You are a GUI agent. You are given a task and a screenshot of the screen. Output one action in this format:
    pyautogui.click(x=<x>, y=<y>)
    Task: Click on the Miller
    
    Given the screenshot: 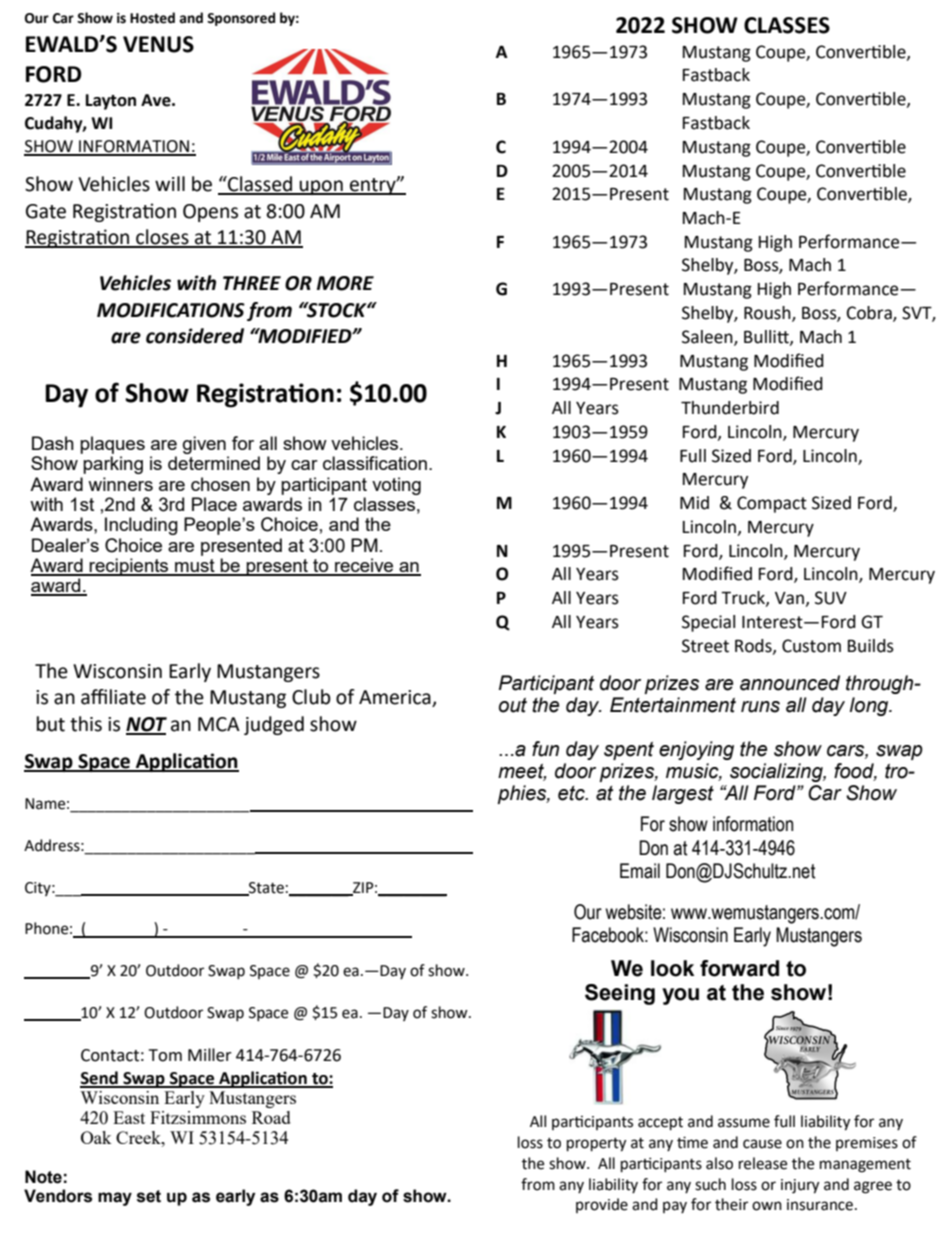 What is the action you would take?
    pyautogui.click(x=210, y=1055)
